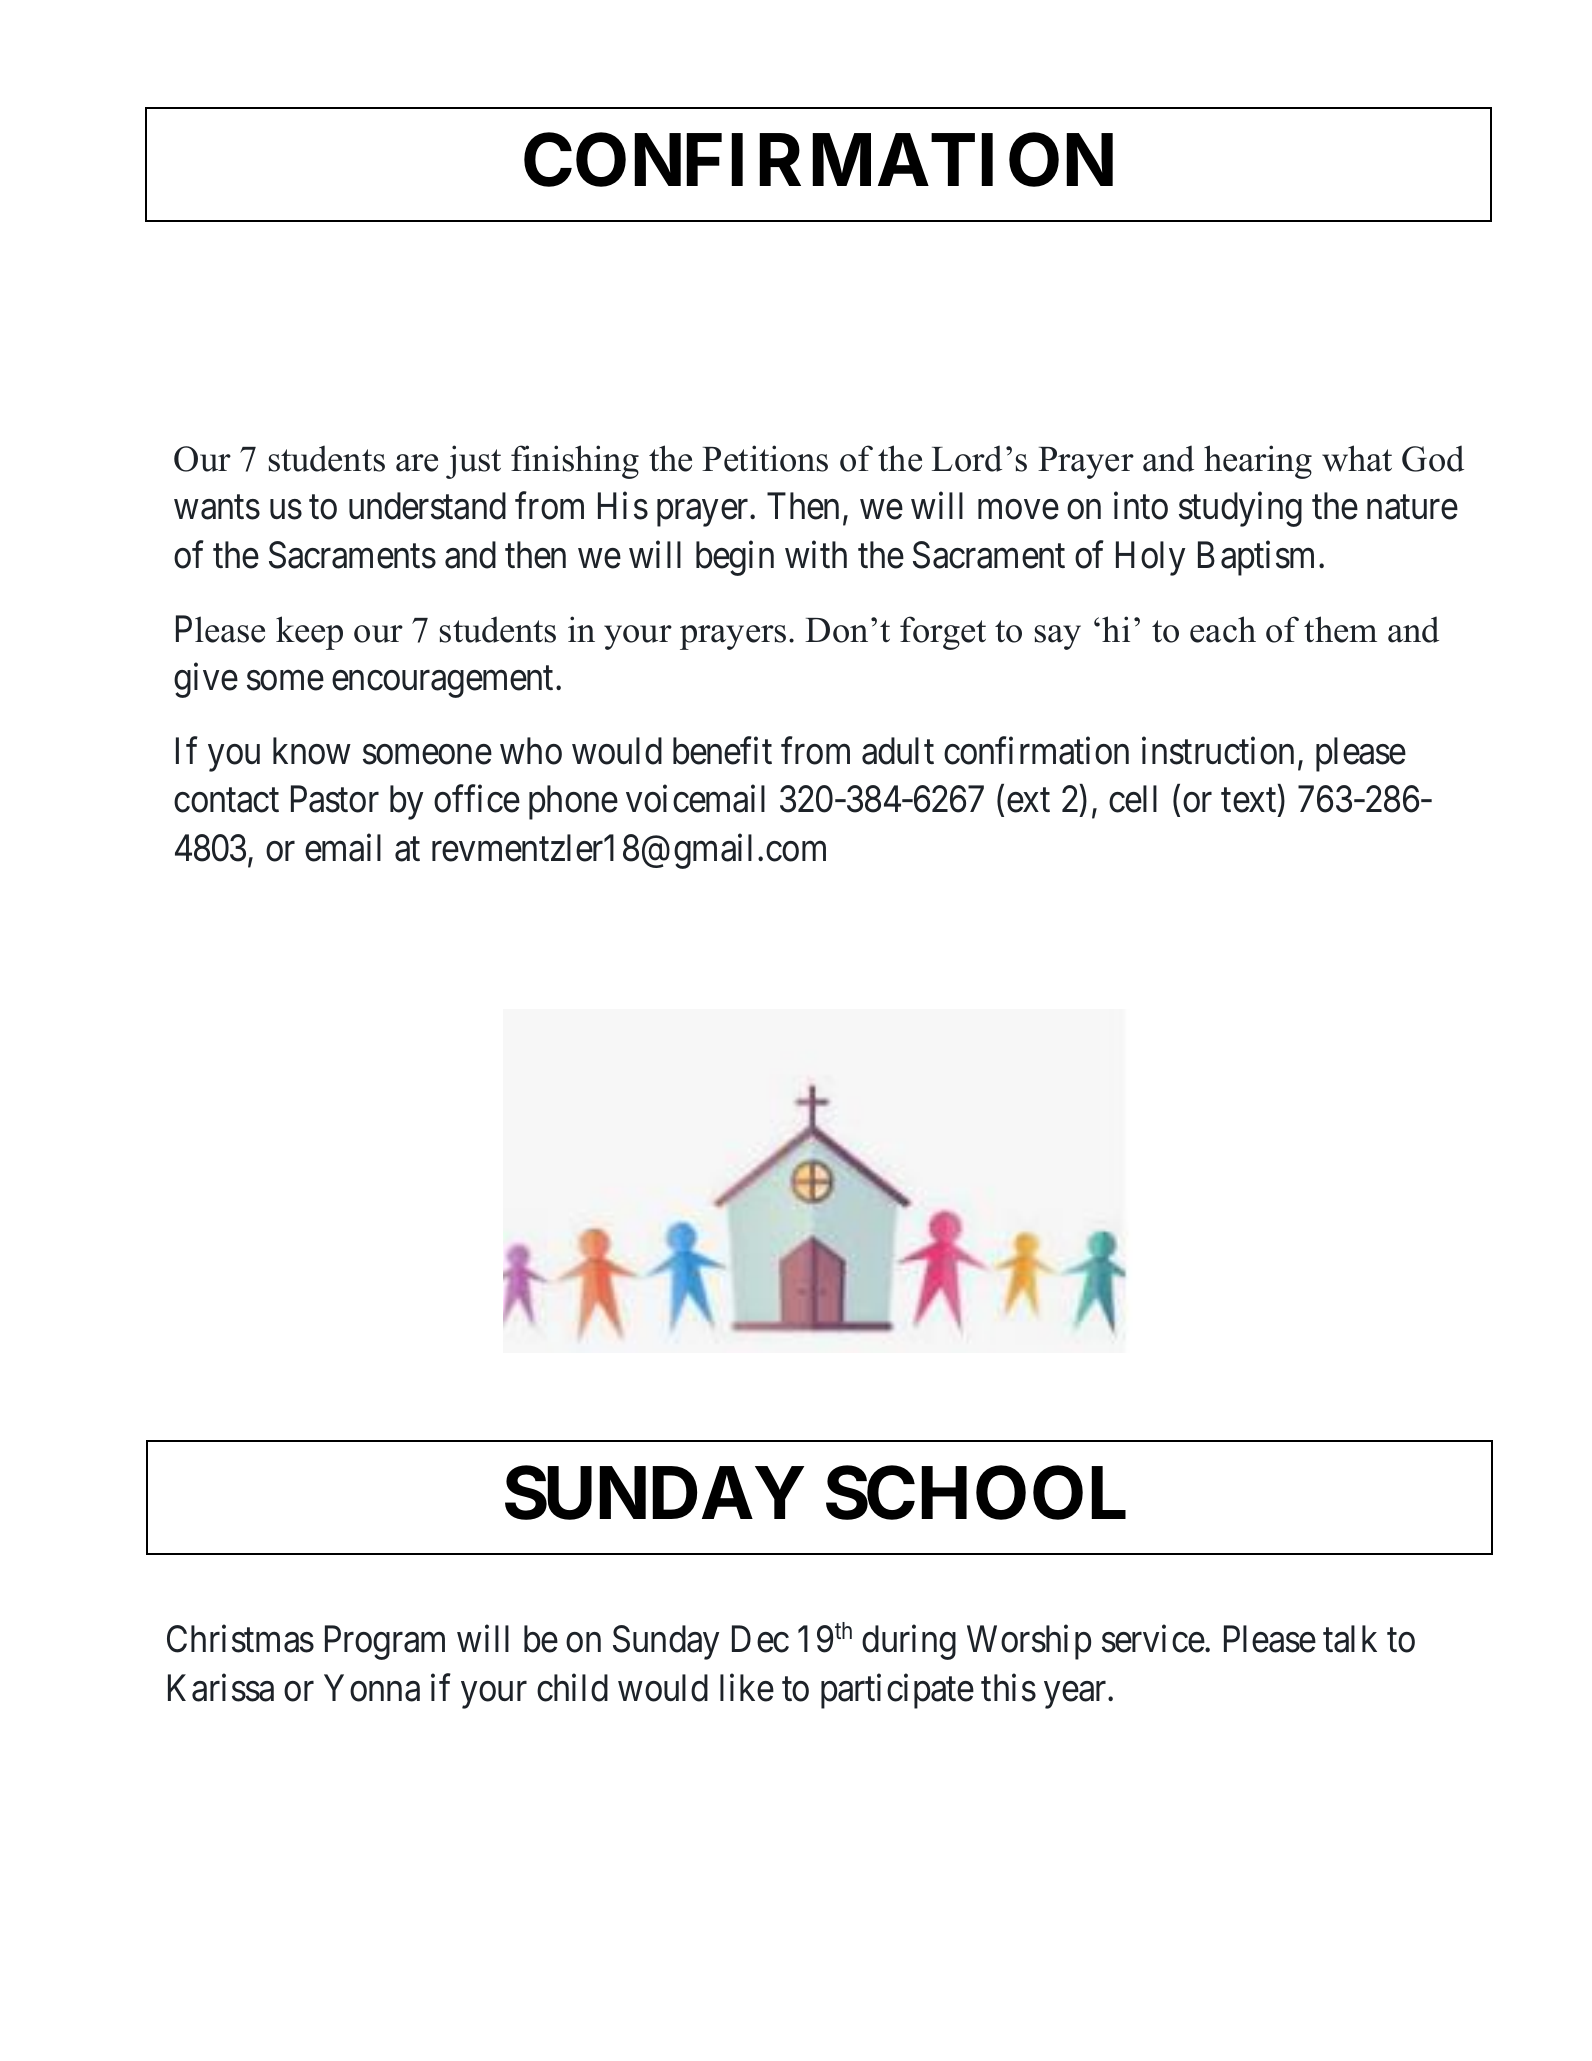 The image size is (1592, 2061). I want to click on studying, so click(1240, 510).
